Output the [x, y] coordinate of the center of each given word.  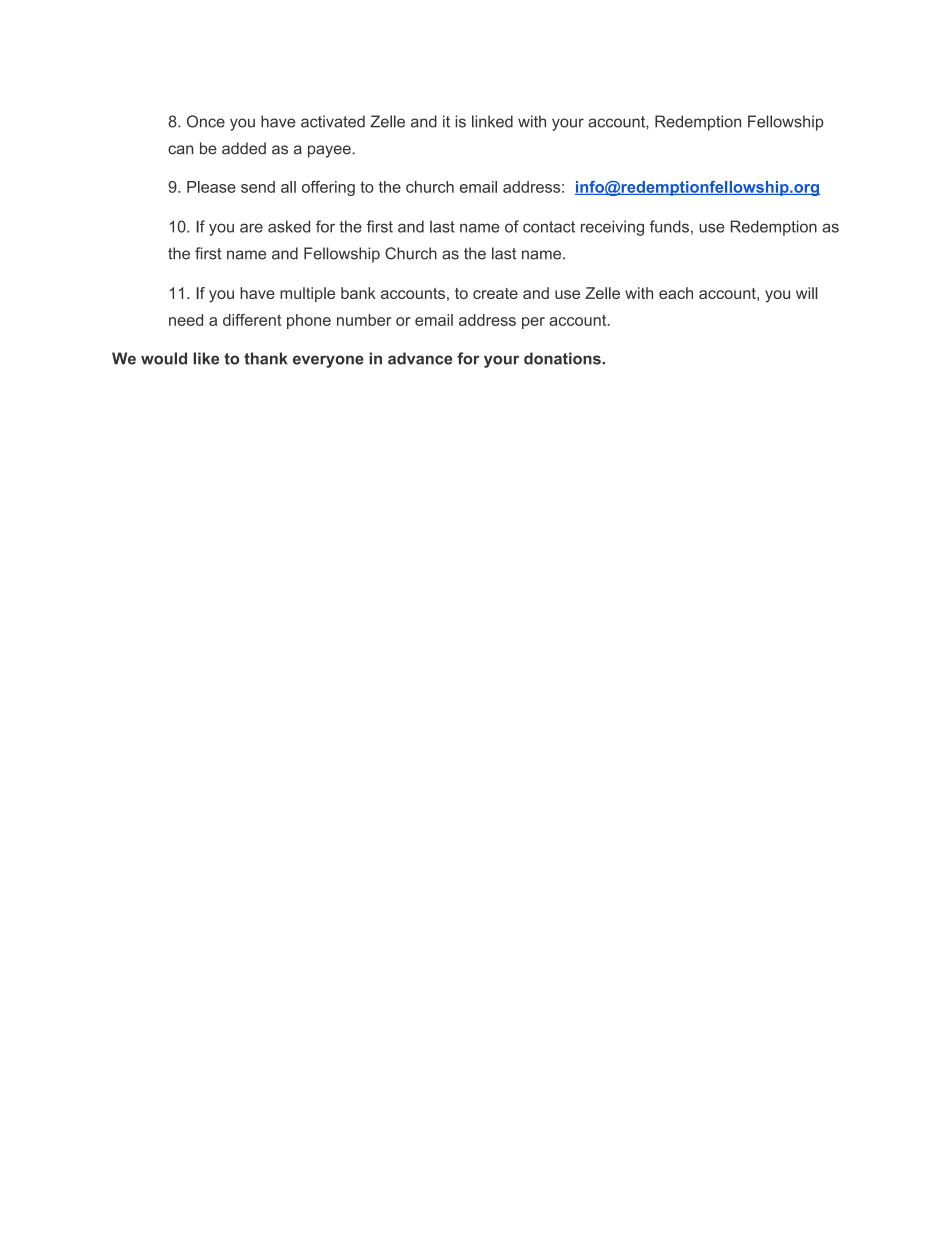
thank [265, 358]
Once [206, 121]
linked [492, 121]
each [676, 293]
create [495, 293]
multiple [307, 294]
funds [669, 226]
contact [549, 227]
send [258, 187]
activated [333, 121]
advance [420, 358]
